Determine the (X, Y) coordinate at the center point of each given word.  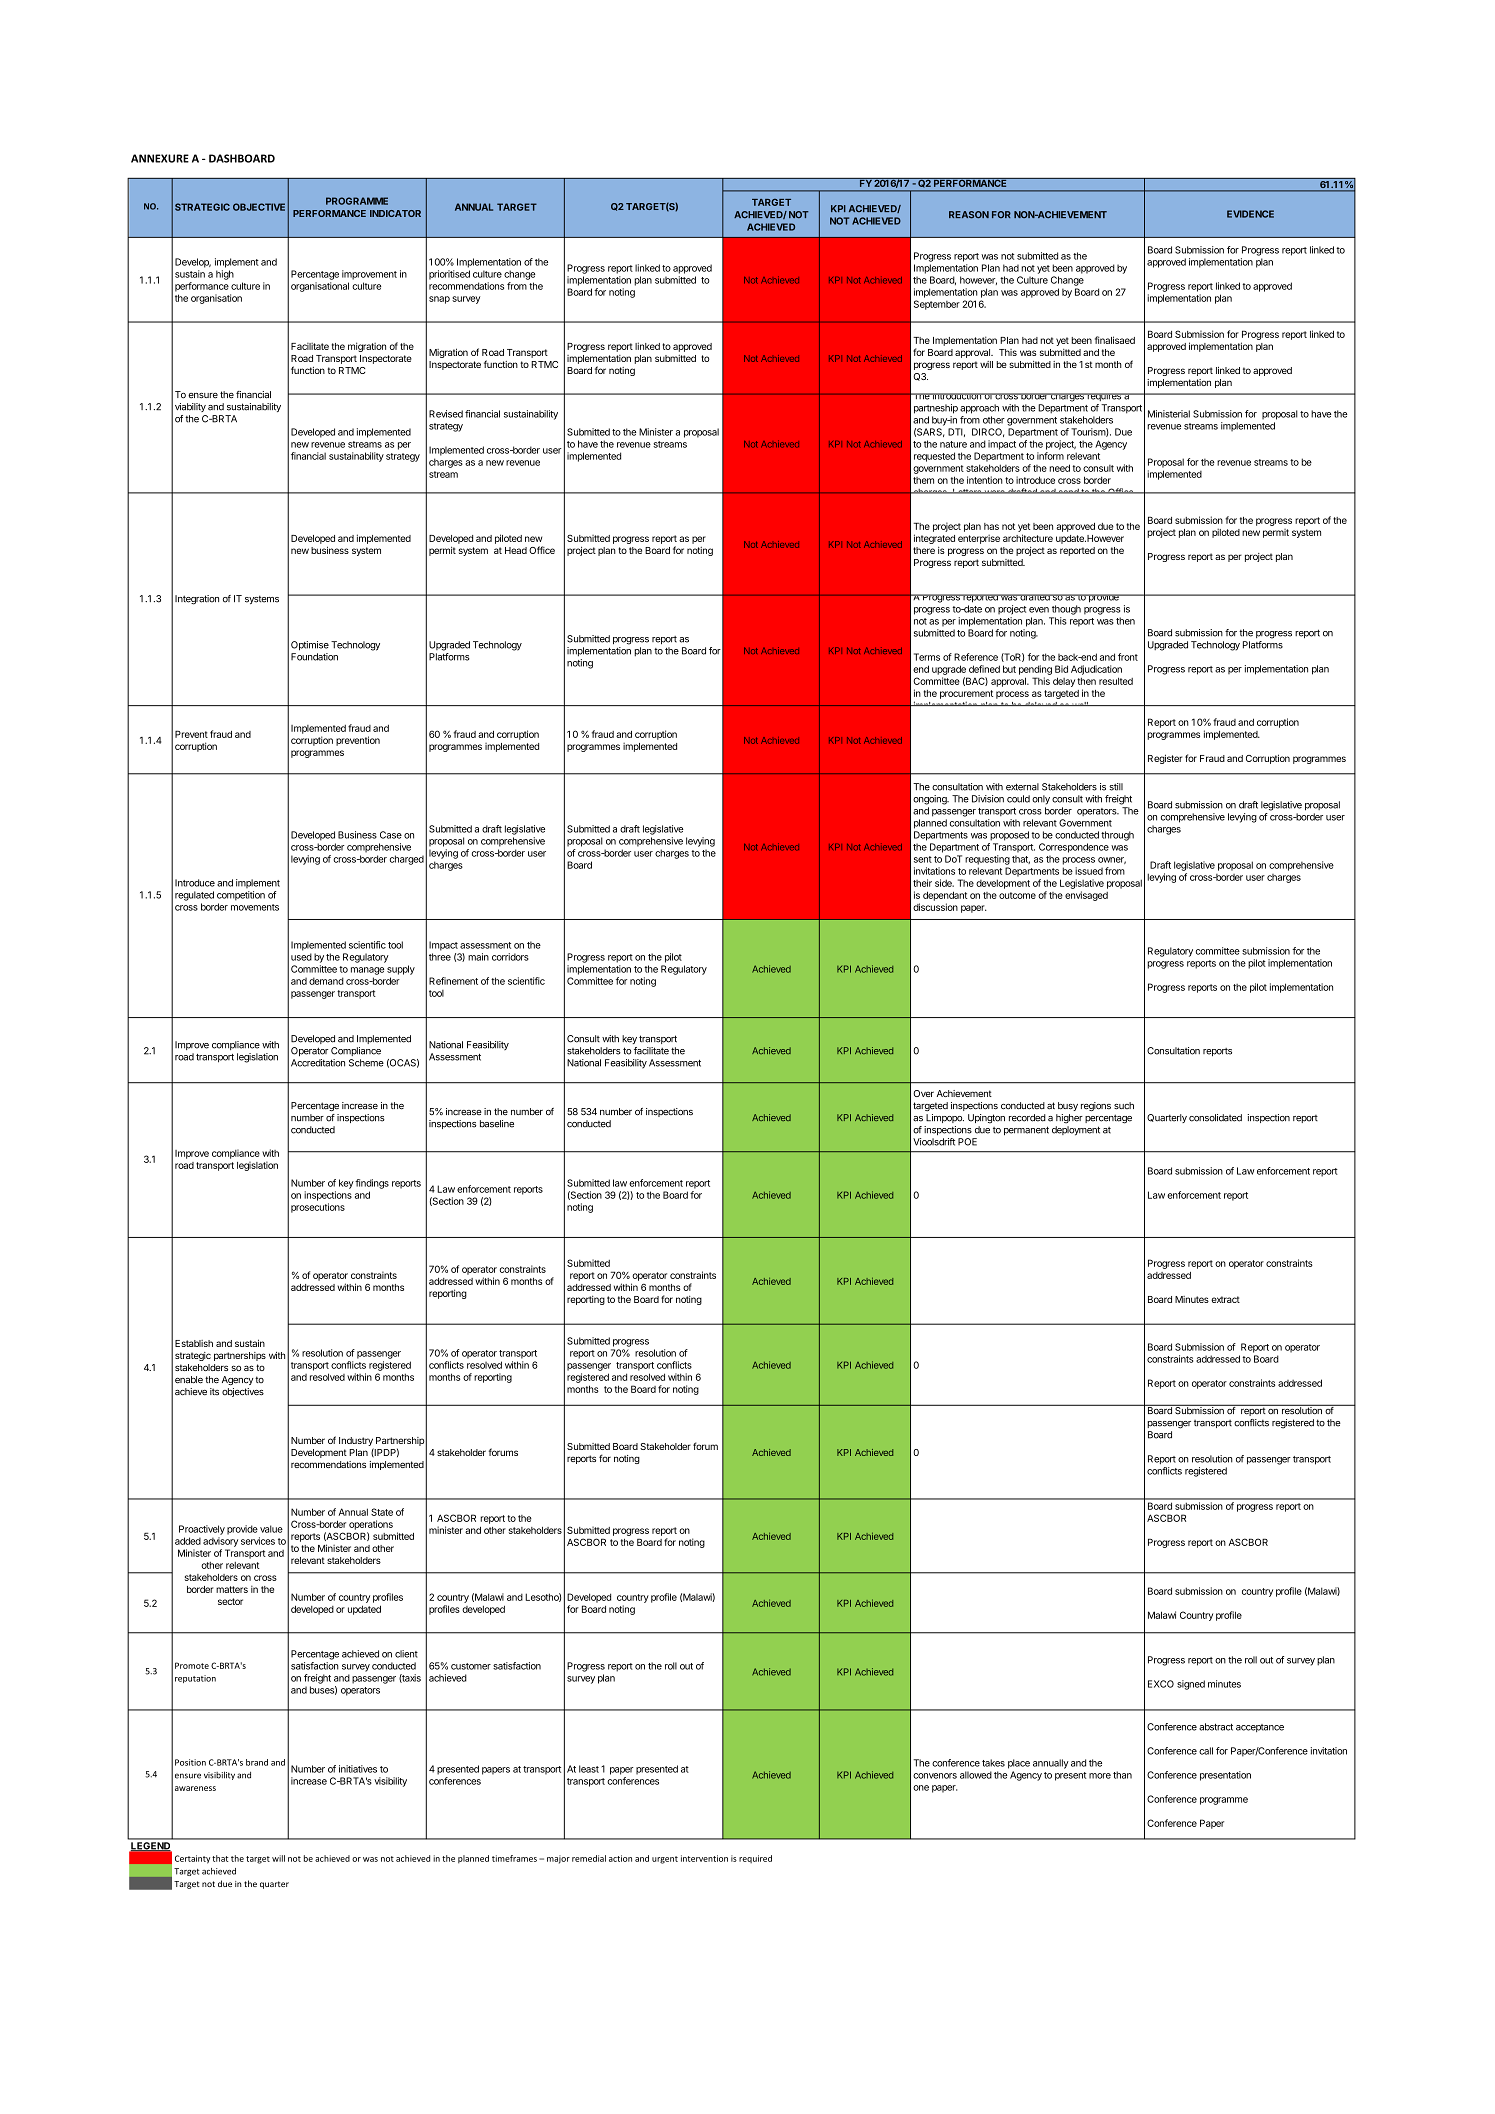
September (937, 305)
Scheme (366, 1063)
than (1122, 1775)
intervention (704, 1858)
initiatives (358, 1769)
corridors (510, 957)
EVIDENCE (1250, 214)
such (1124, 1106)
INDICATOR (395, 213)
